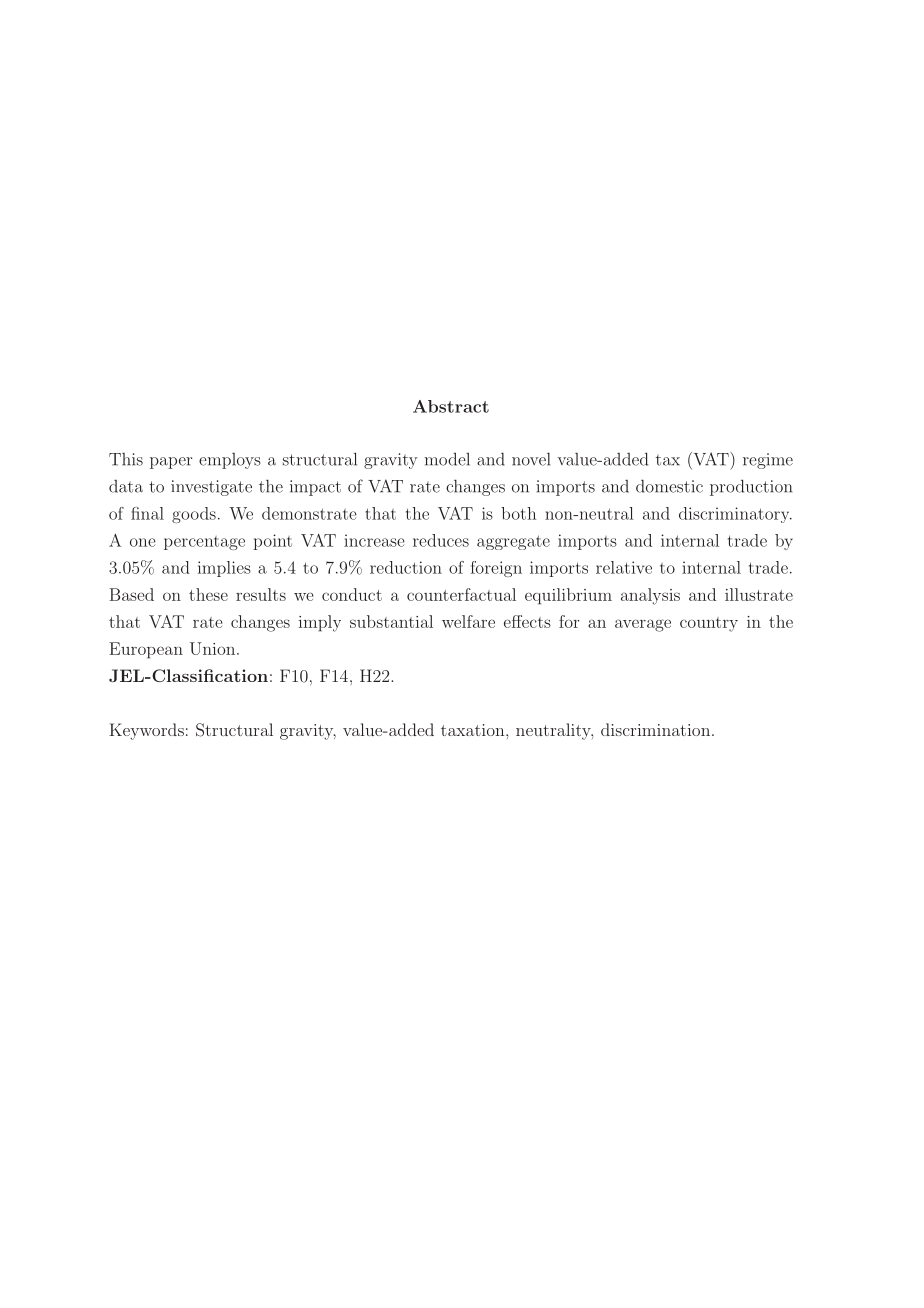  I want to click on Abstract, so click(451, 406).
